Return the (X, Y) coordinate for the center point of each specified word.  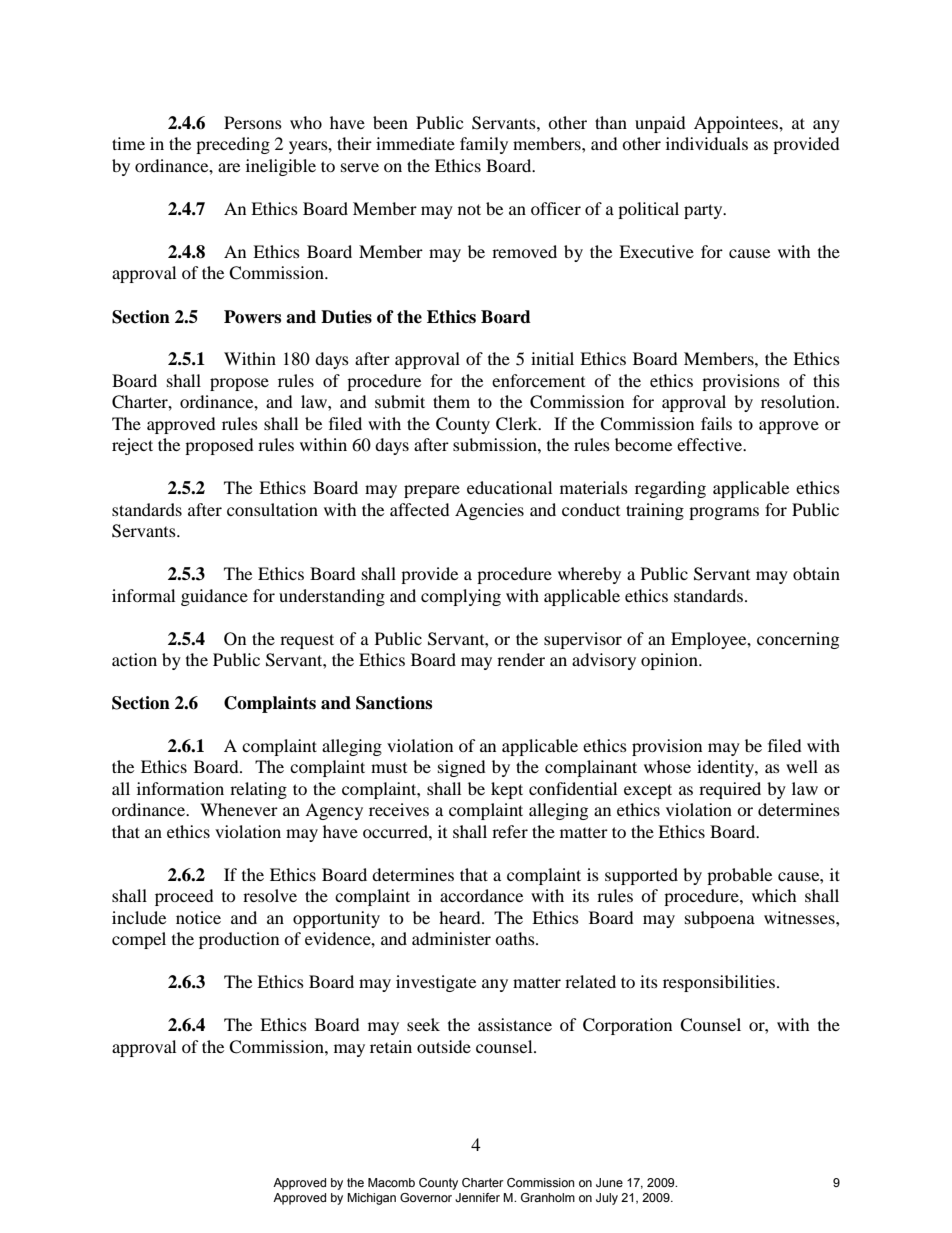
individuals (707, 143)
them (451, 401)
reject (132, 446)
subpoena (720, 919)
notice (198, 917)
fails (716, 423)
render (521, 659)
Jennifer (477, 1197)
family (484, 145)
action (134, 659)
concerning (798, 640)
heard (461, 917)
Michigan (371, 1199)
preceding (233, 145)
